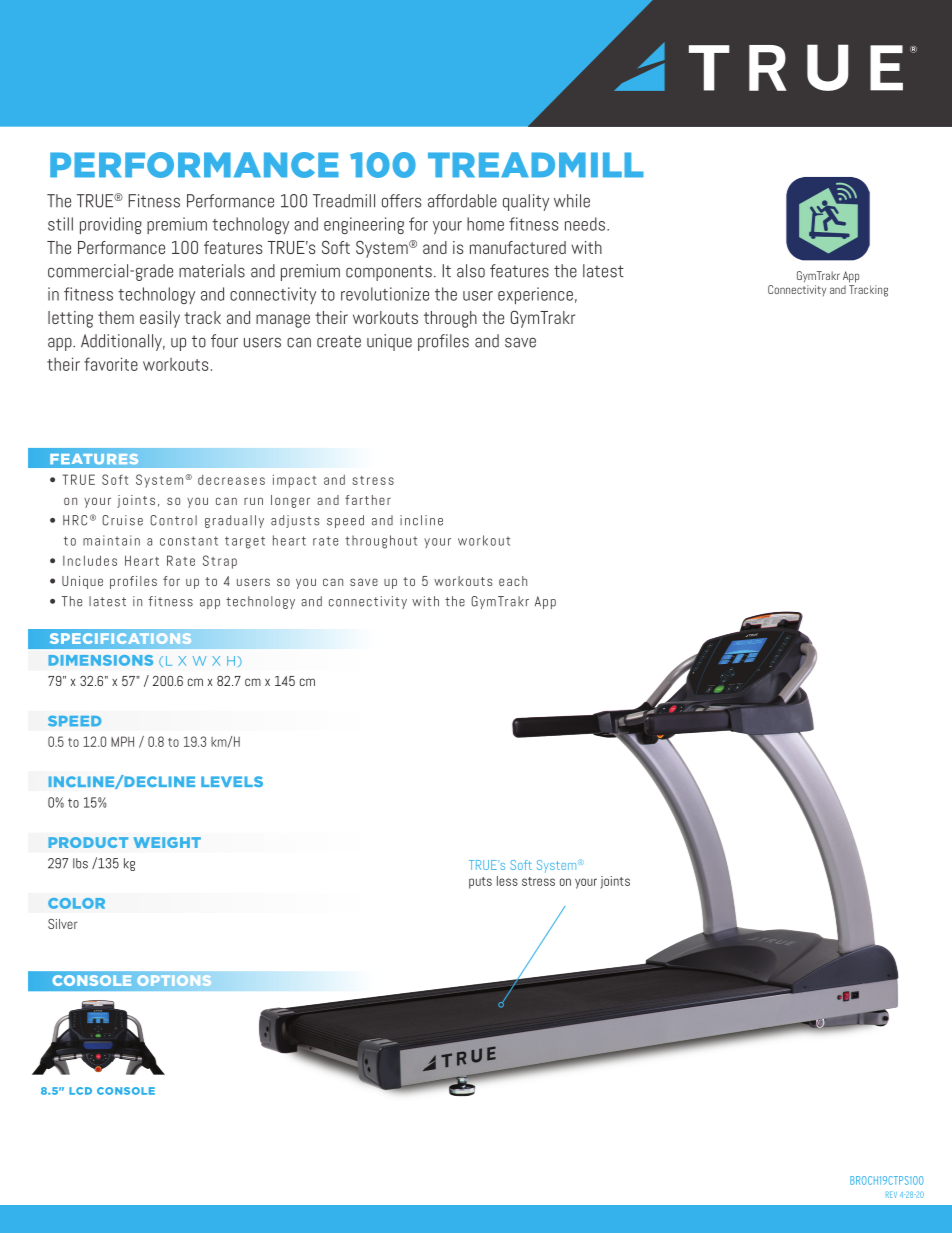  What do you see at coordinates (167, 842) in the image?
I see `WEIGHT` at bounding box center [167, 842].
